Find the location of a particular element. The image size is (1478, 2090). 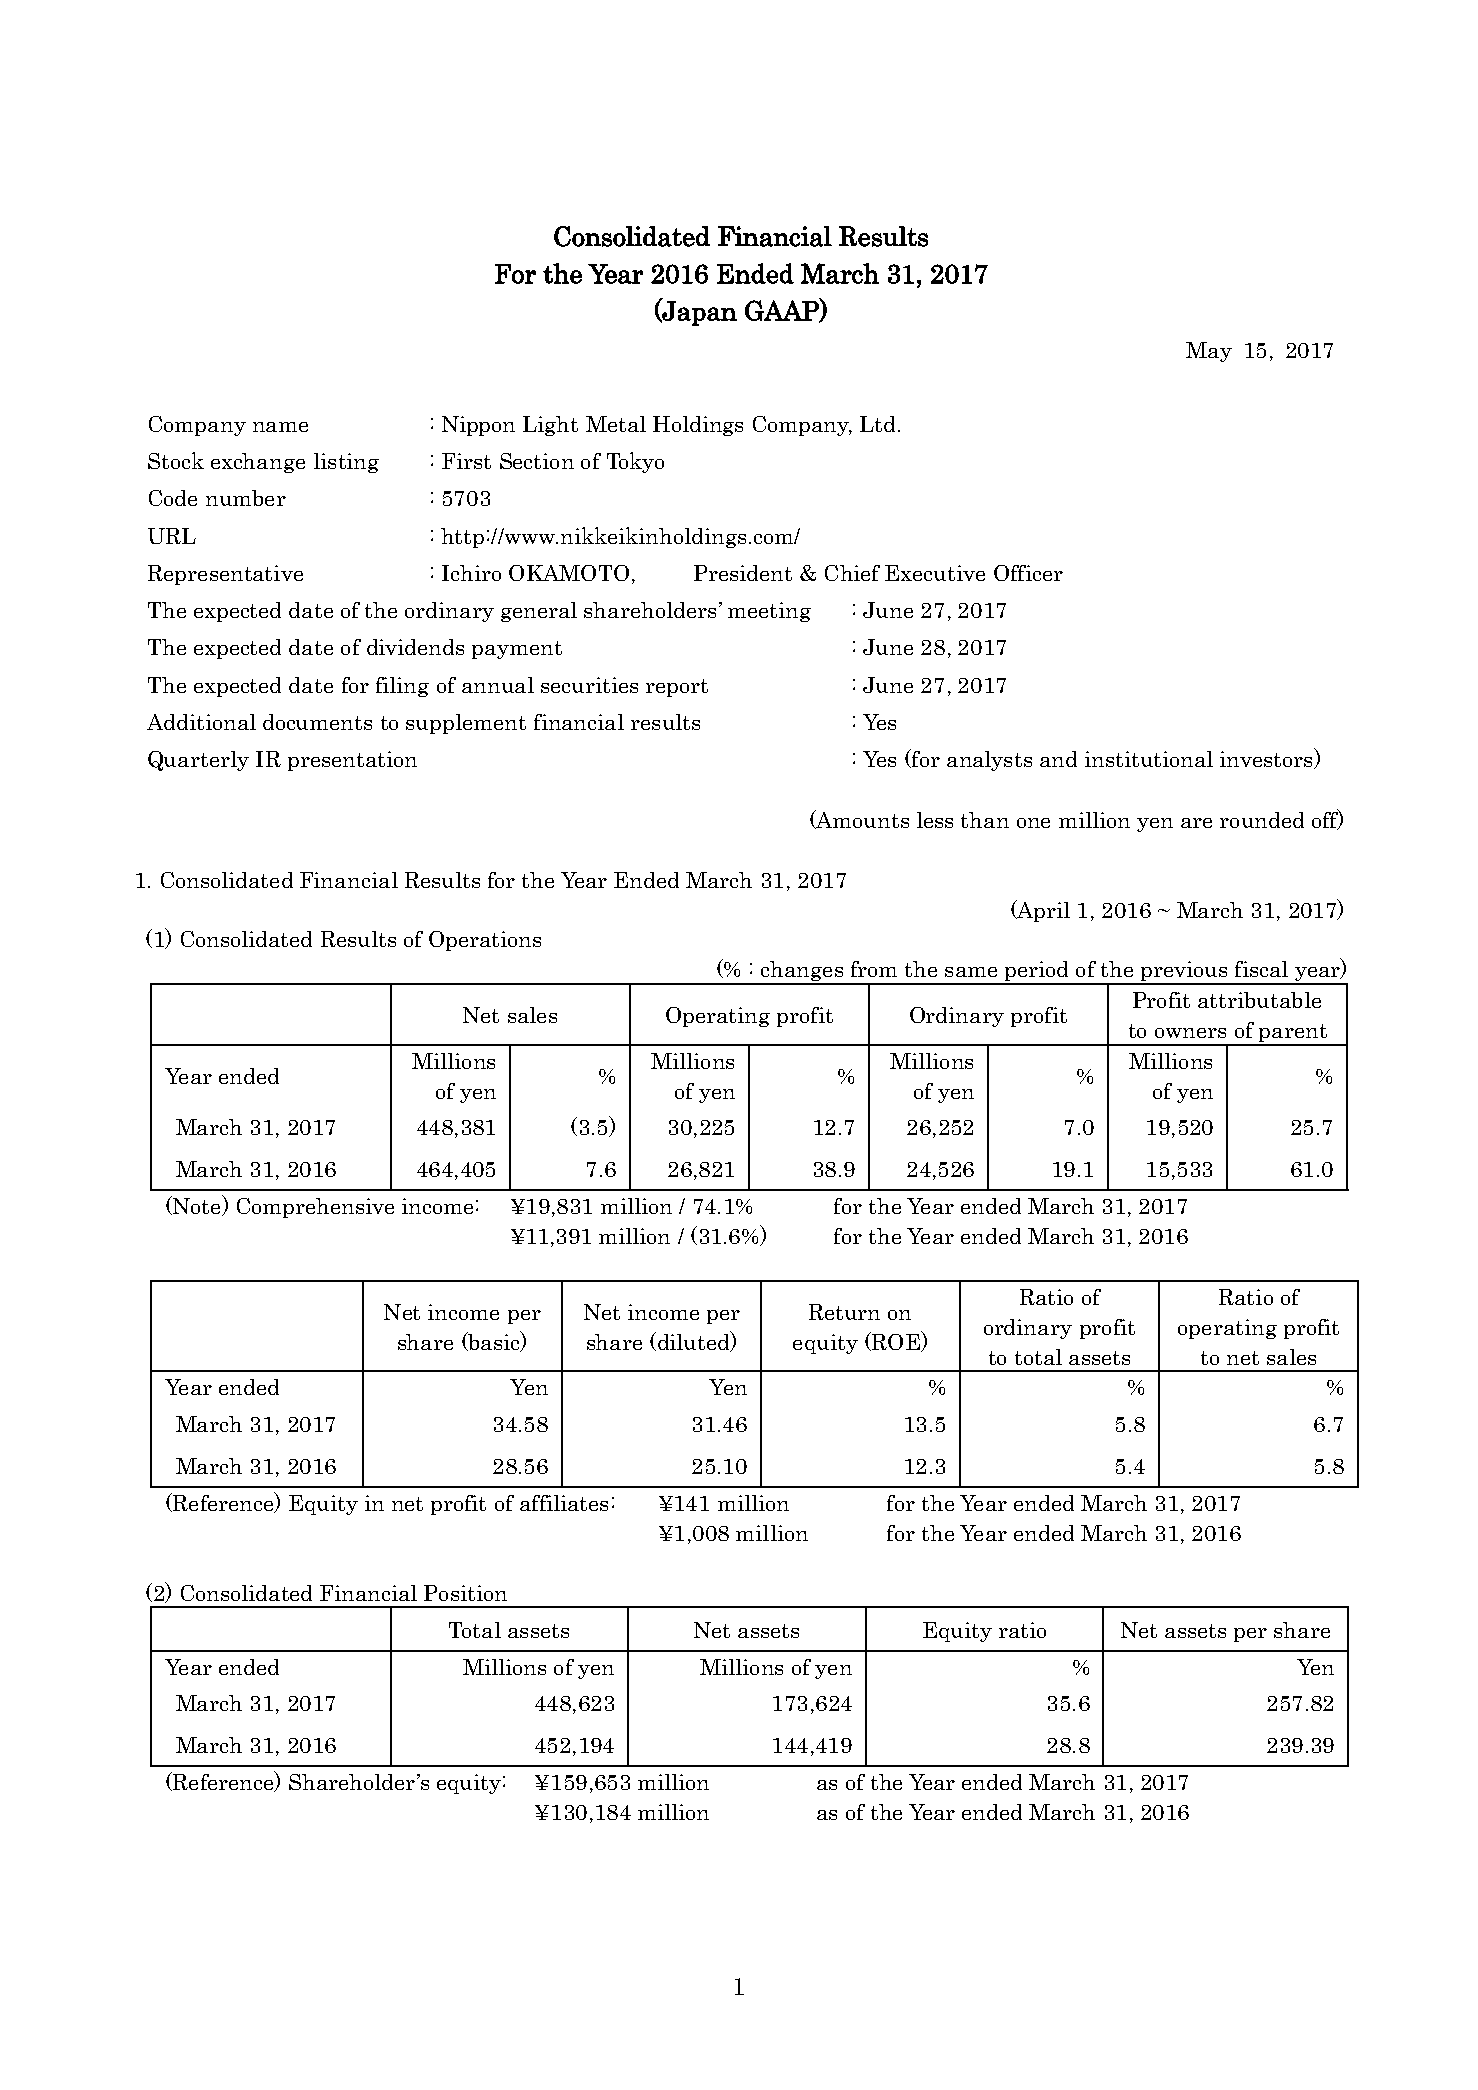

name is located at coordinates (280, 427).
